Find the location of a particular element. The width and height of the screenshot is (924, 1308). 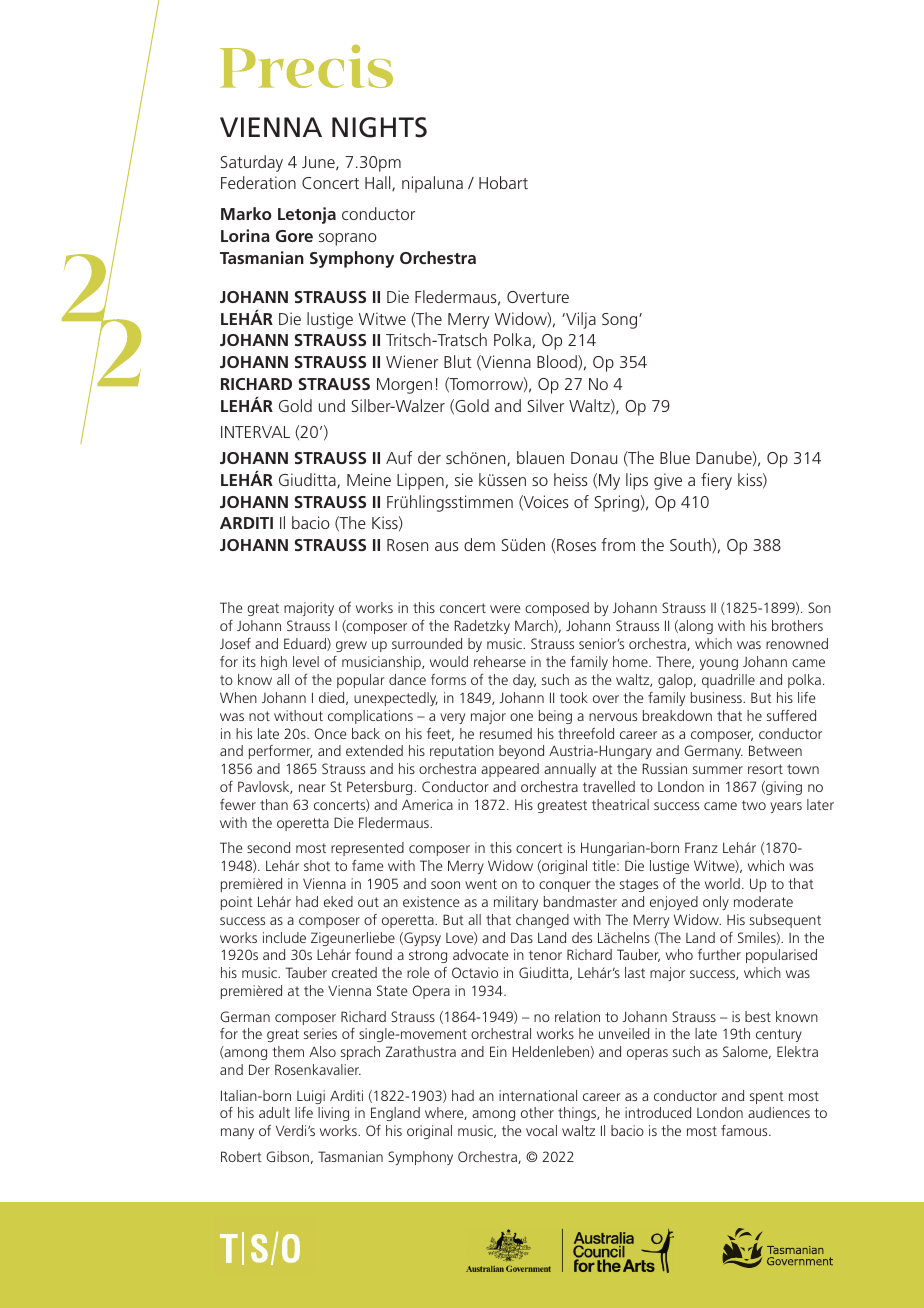

Luigi is located at coordinates (311, 1097).
